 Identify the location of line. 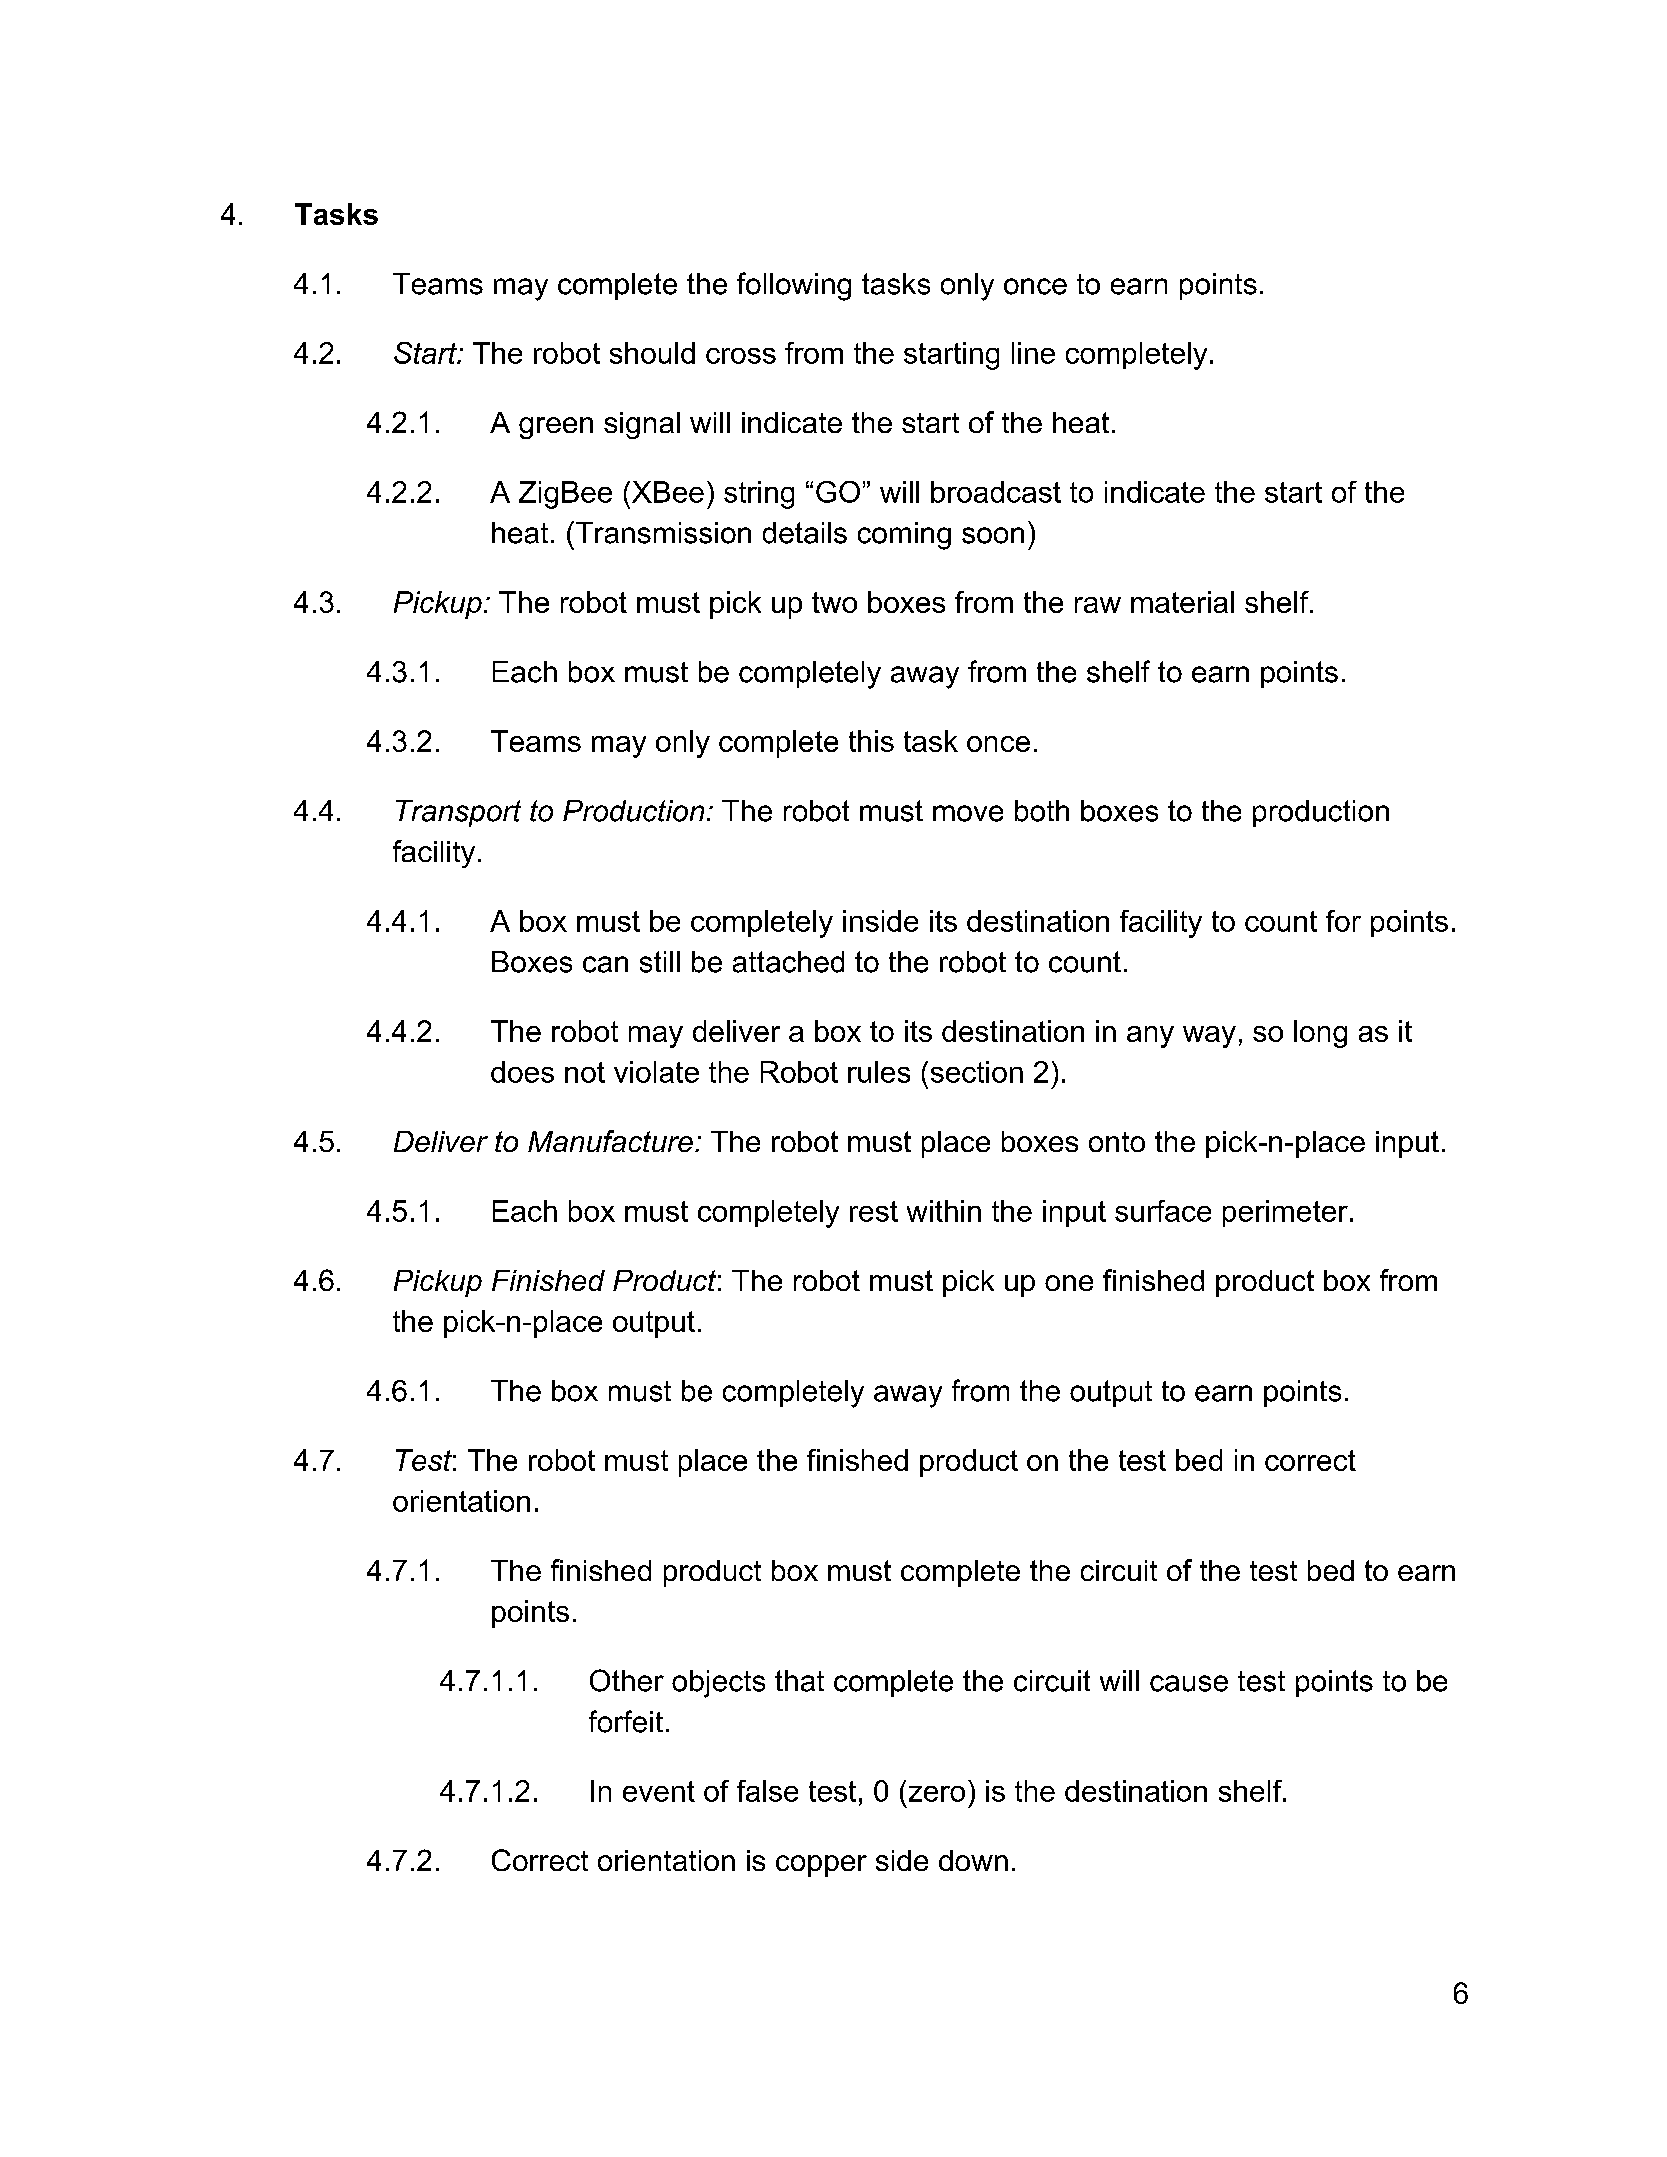
(1033, 353).
